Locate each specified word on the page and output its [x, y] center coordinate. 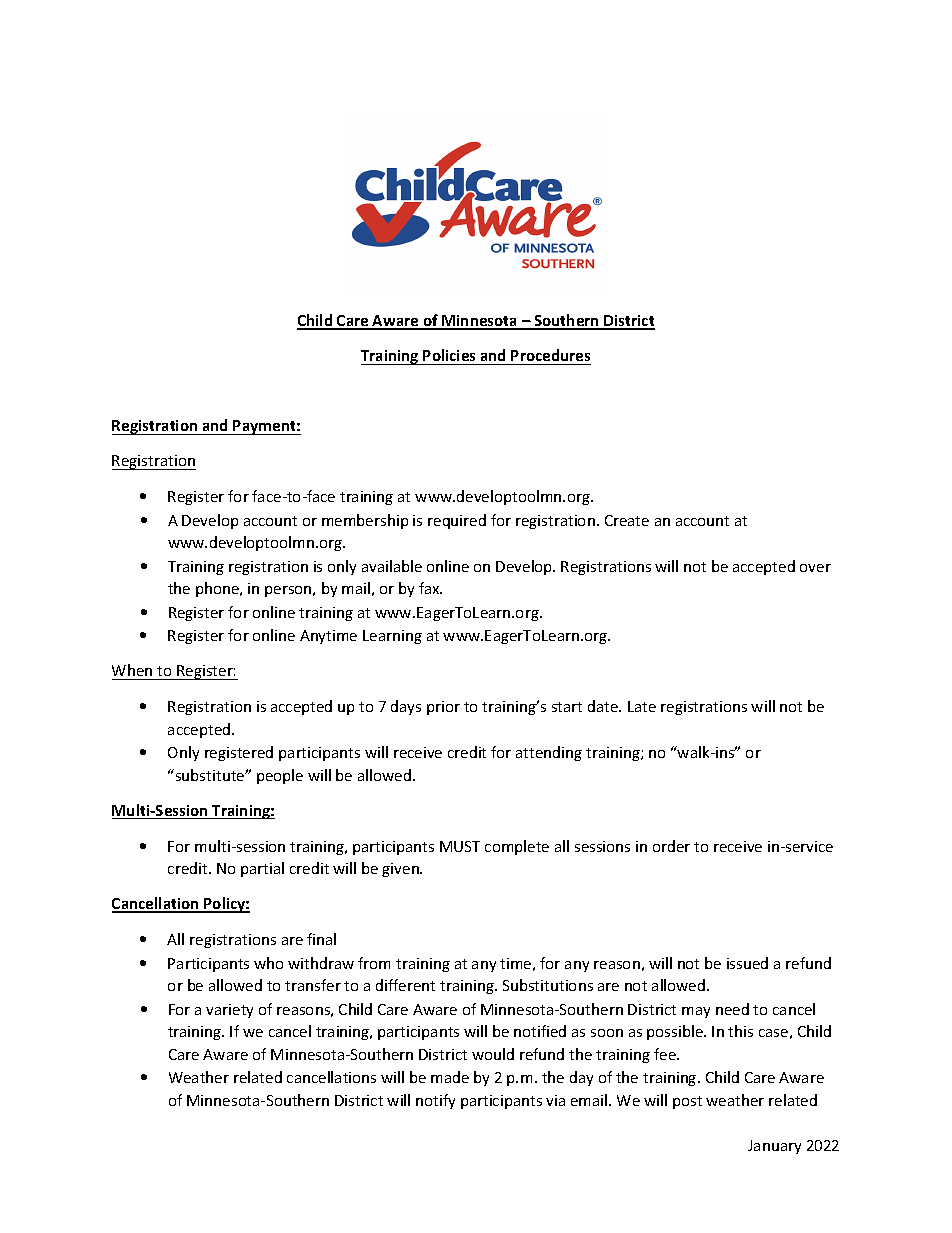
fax [430, 588]
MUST [460, 846]
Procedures [550, 355]
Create [627, 520]
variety [229, 1011]
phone [218, 589]
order [671, 846]
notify [435, 1101]
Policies [449, 355]
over [815, 568]
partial [262, 869]
